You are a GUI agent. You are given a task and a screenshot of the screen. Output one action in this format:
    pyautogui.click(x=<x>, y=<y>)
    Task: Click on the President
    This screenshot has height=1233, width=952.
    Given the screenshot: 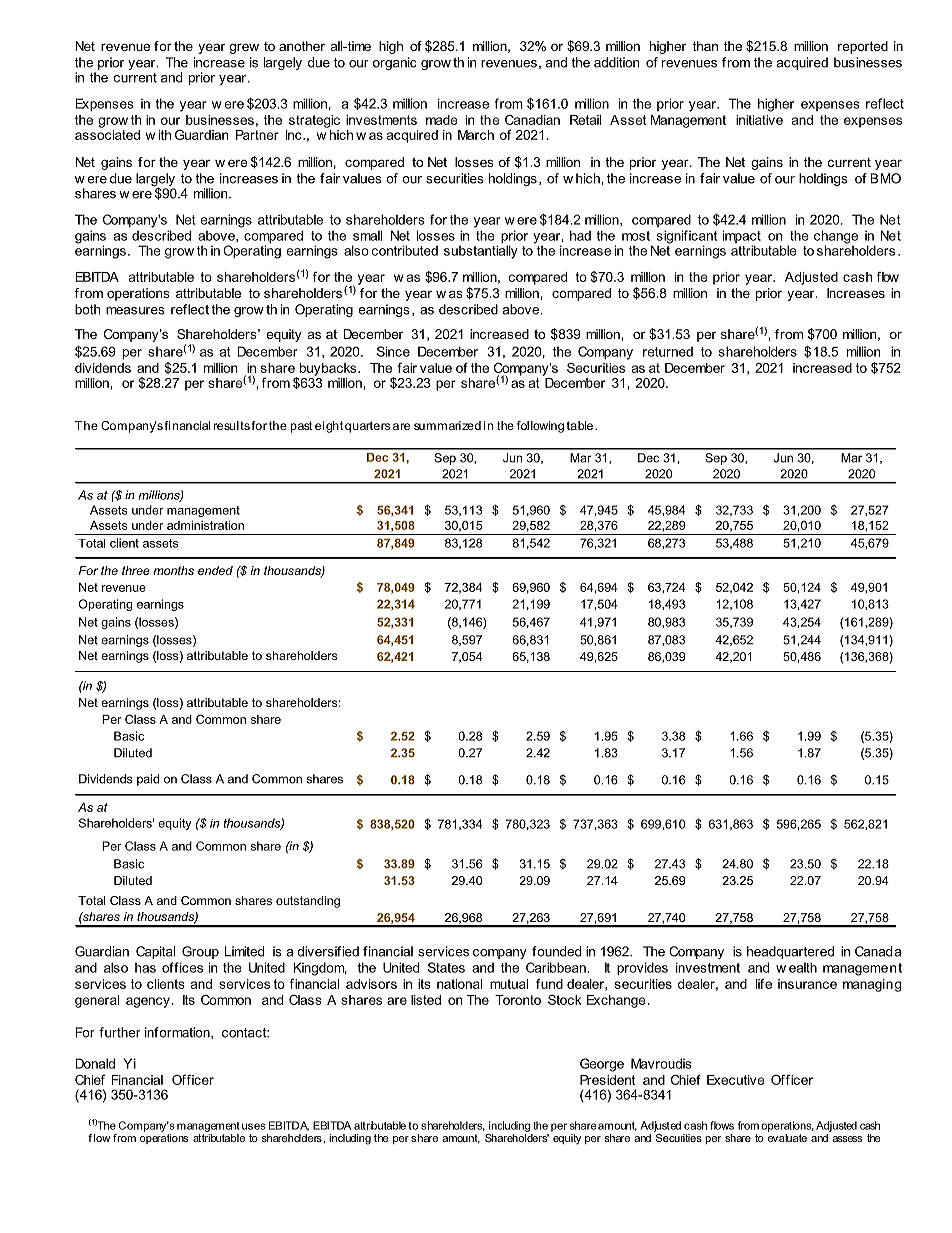 What is the action you would take?
    pyautogui.click(x=607, y=1080)
